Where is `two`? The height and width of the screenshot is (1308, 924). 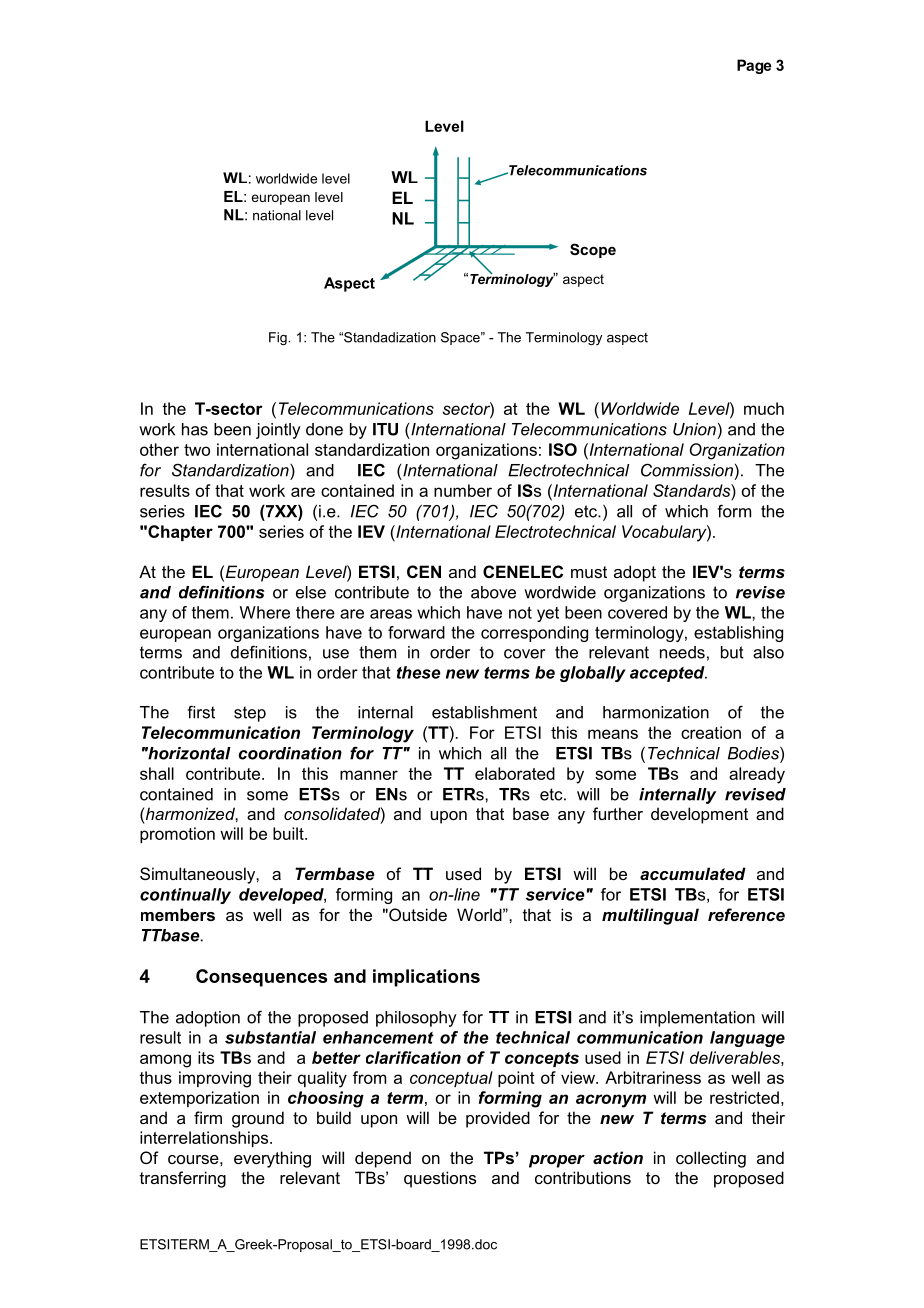
two is located at coordinates (197, 450).
